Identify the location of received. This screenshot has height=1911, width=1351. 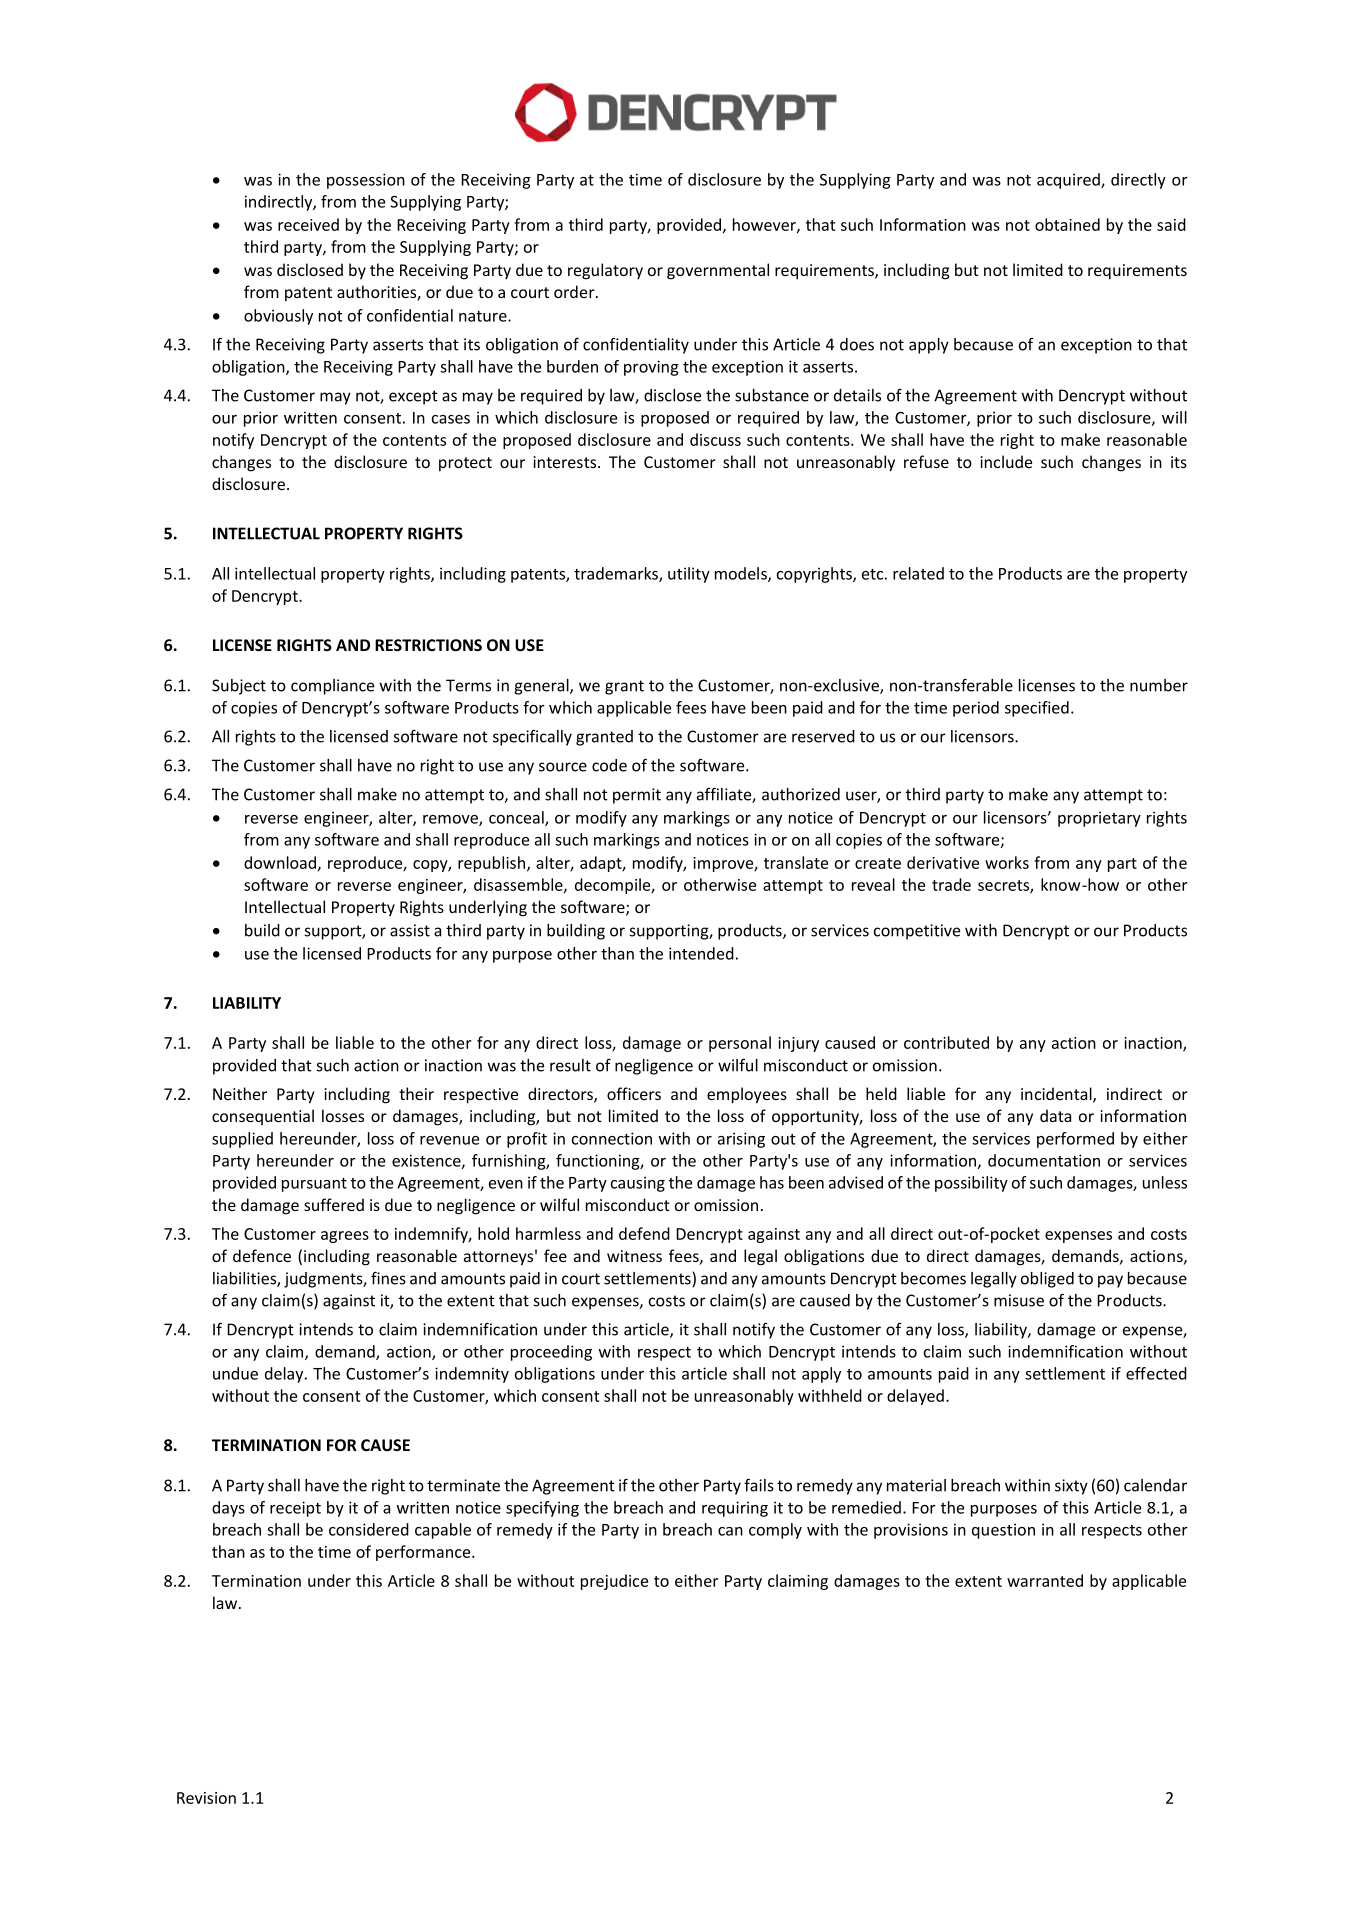
(308, 224).
